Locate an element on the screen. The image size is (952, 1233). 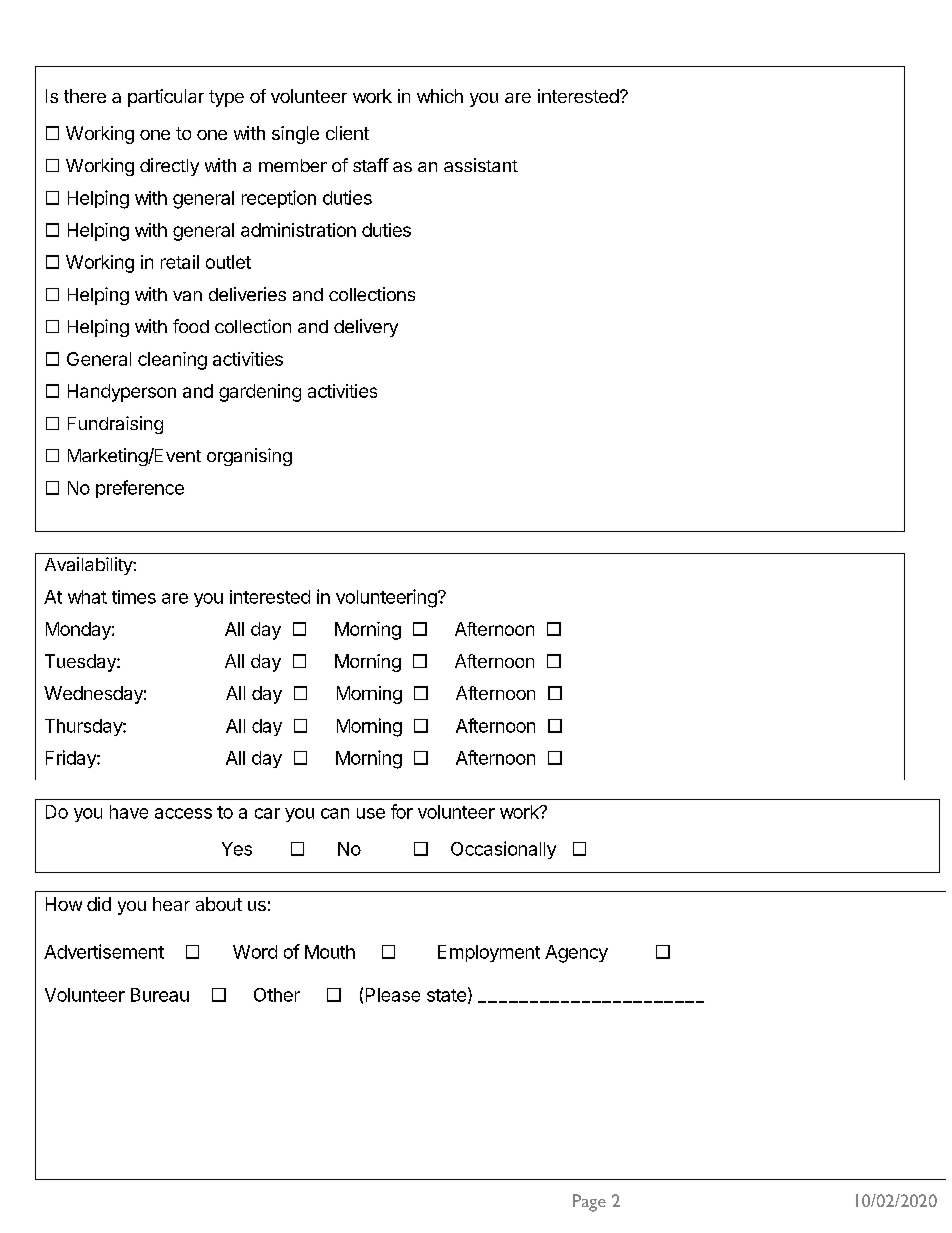
Employment is located at coordinates (489, 953).
